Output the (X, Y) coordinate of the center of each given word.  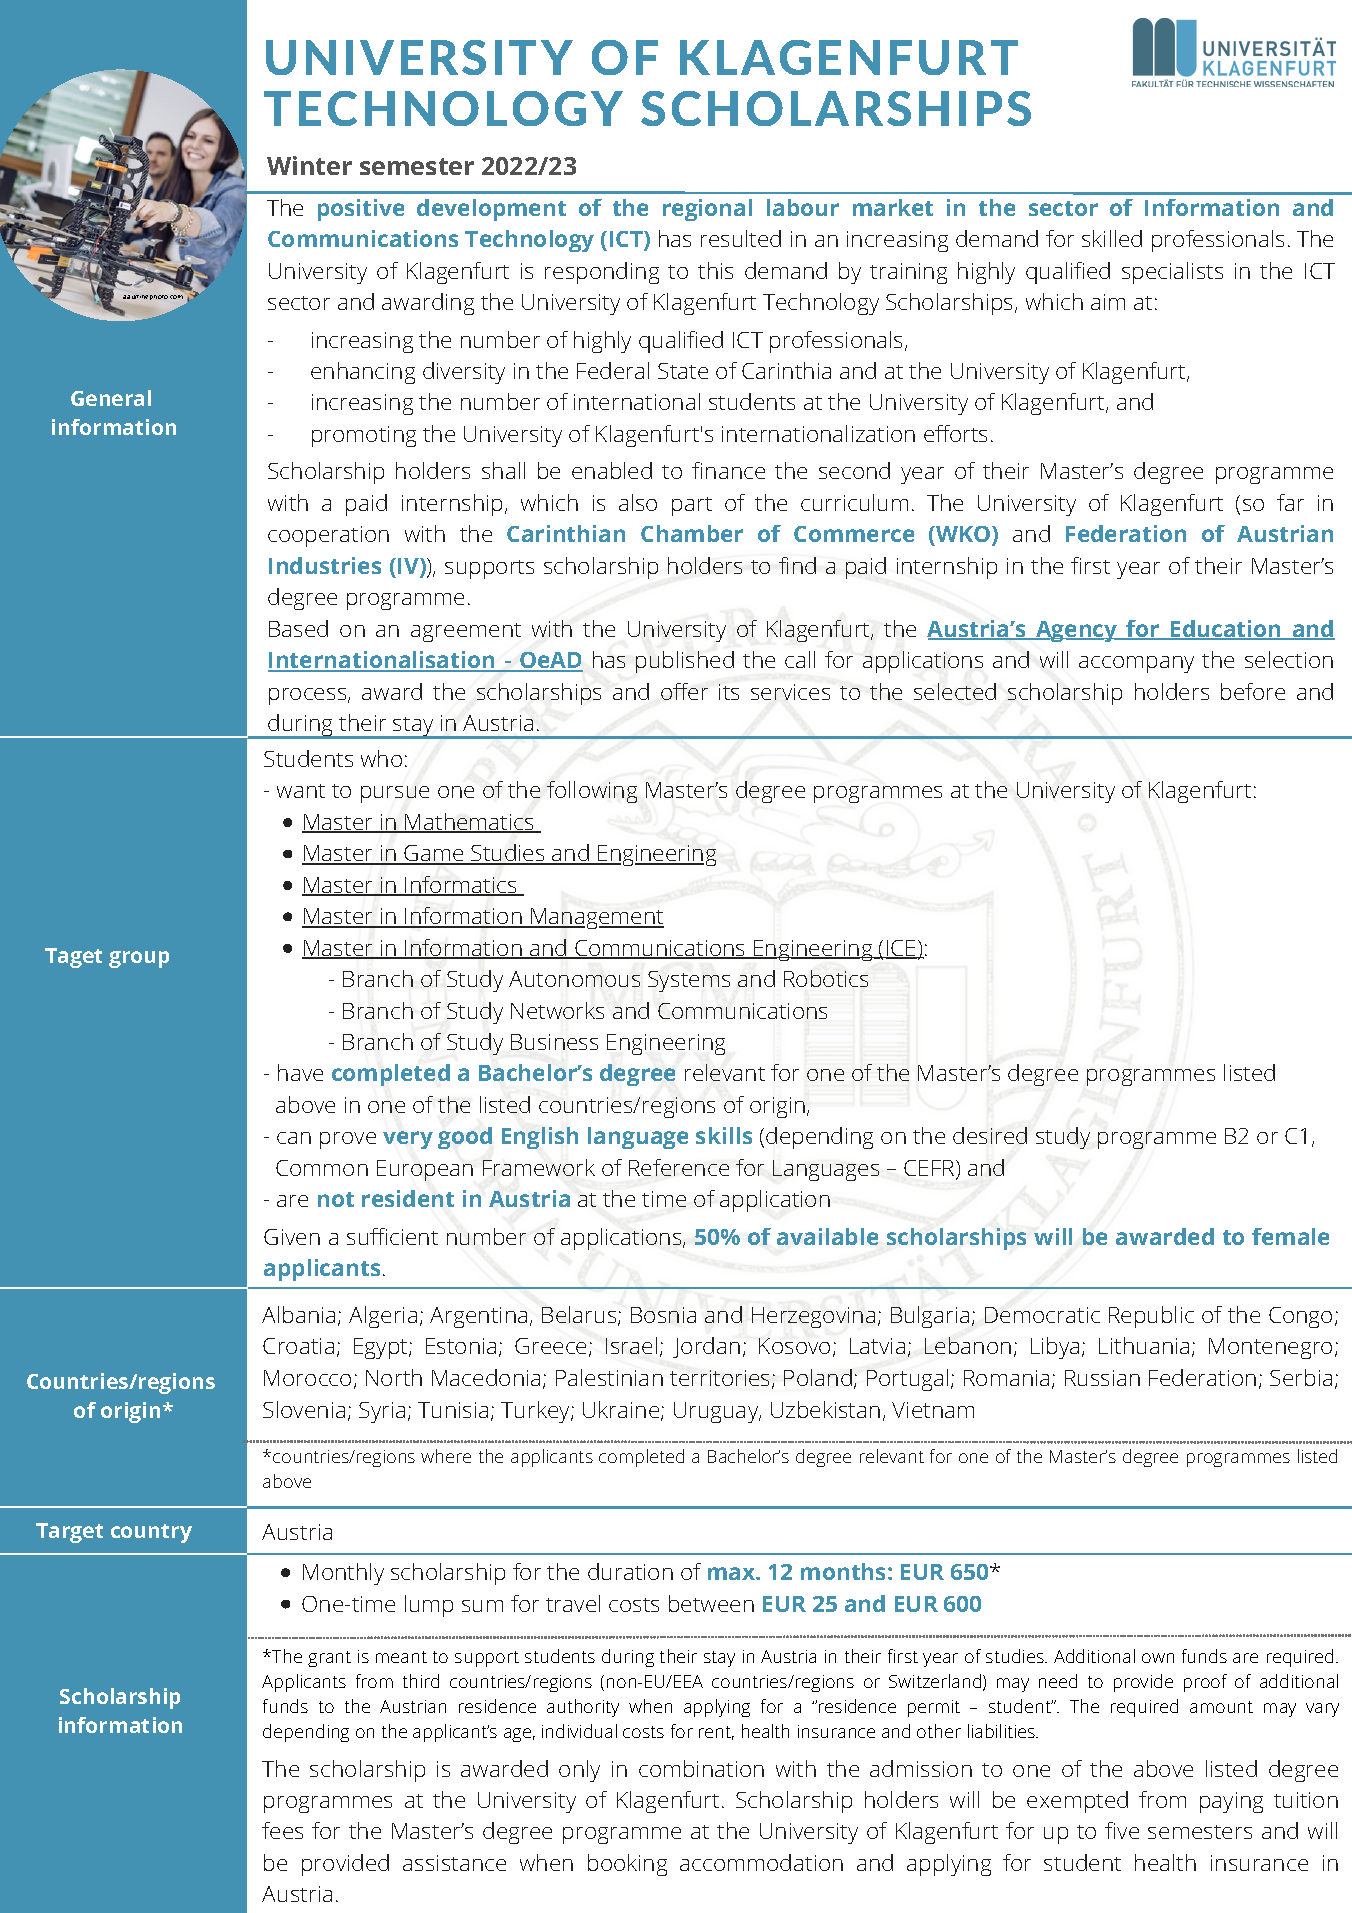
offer (684, 691)
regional (707, 210)
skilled (1112, 238)
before (1253, 691)
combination (701, 1768)
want (301, 791)
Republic (1151, 1317)
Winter (309, 165)
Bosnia (663, 1315)
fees (282, 1830)
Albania (300, 1316)
